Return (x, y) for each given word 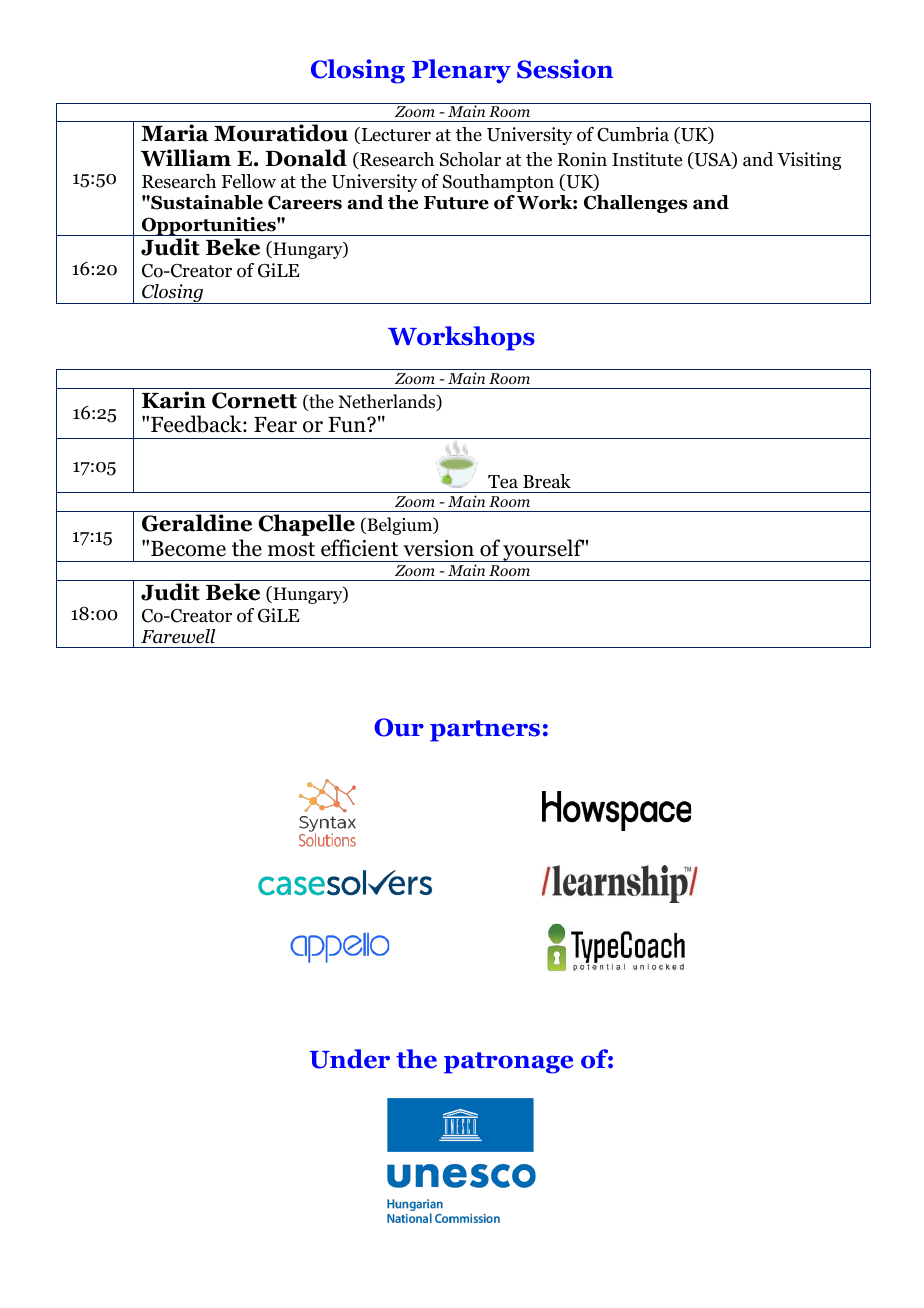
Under (350, 1059)
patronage (508, 1063)
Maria (175, 133)
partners (485, 731)
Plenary (461, 71)
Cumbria (633, 134)
